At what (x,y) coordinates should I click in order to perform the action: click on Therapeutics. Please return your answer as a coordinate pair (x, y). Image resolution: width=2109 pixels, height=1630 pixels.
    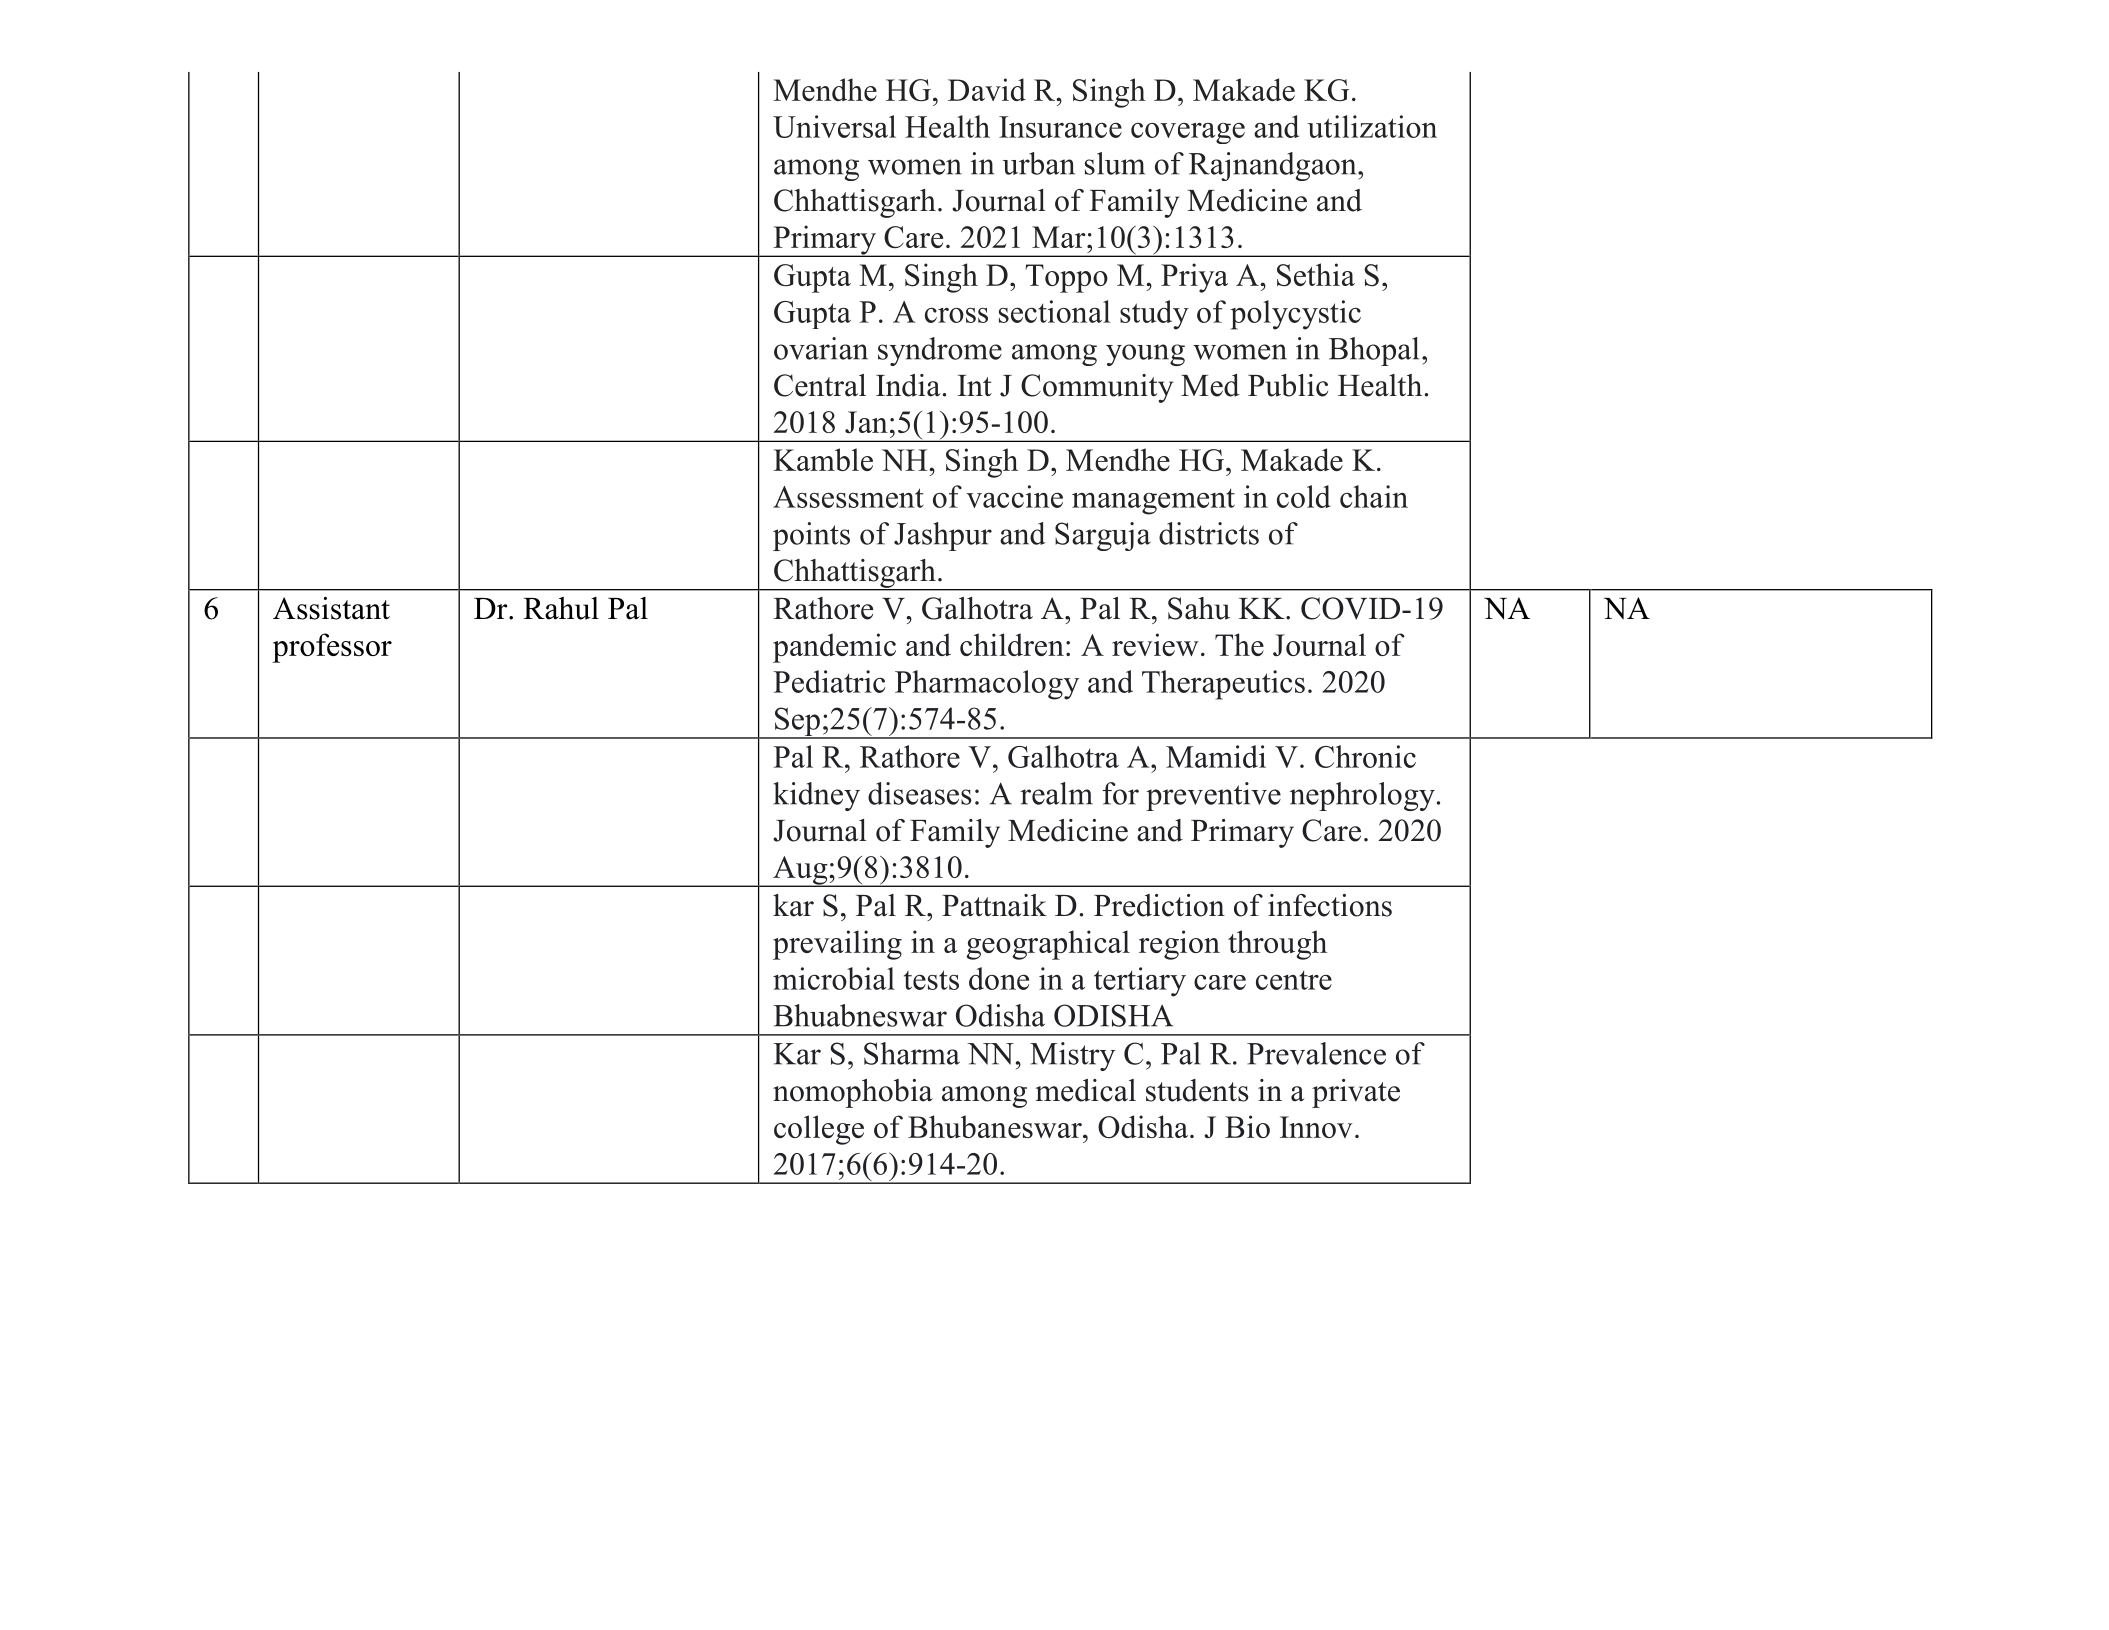
    Looking at the image, I should click on (1223, 685).
